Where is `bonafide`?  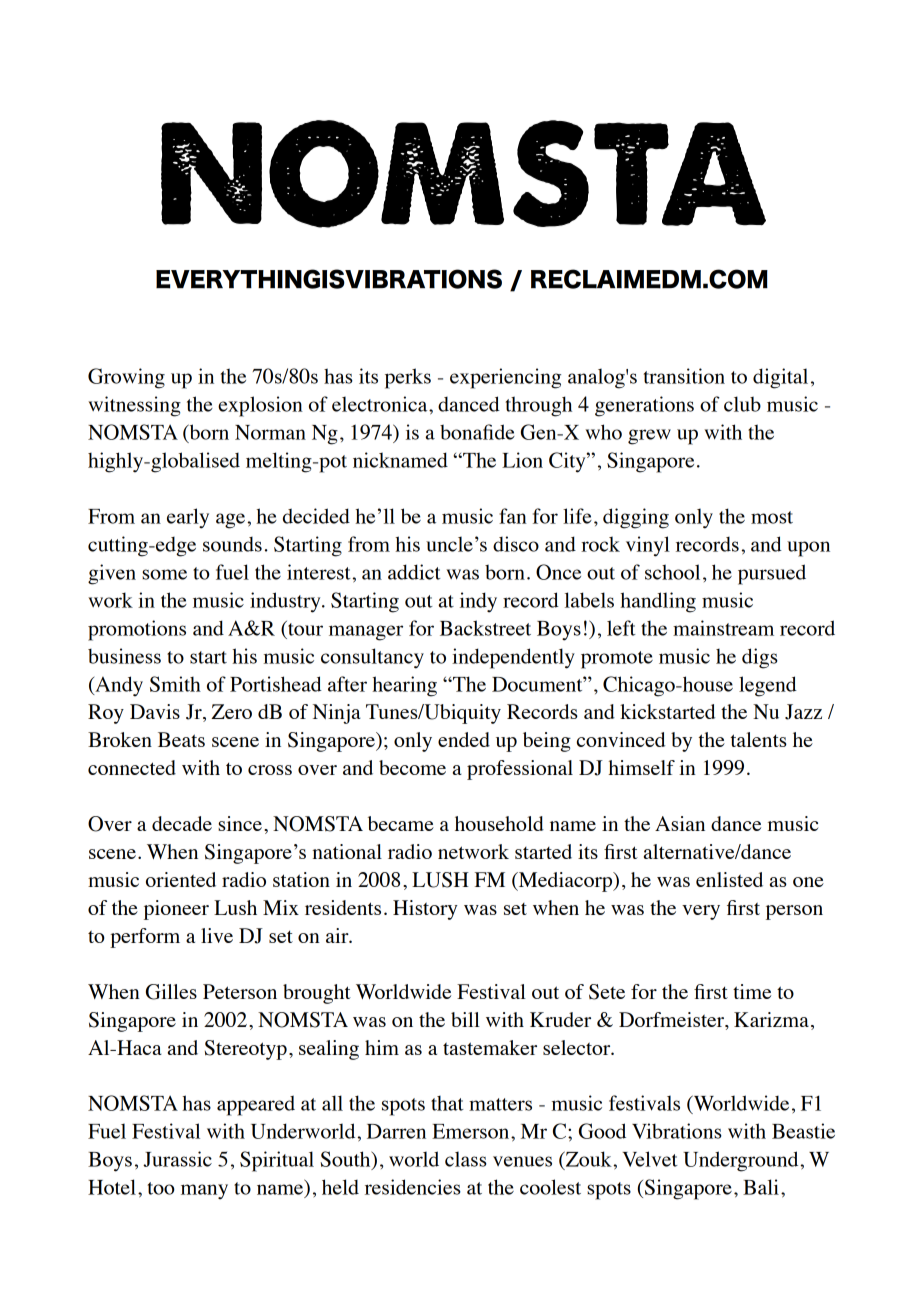 bonafide is located at coordinates (477, 432).
